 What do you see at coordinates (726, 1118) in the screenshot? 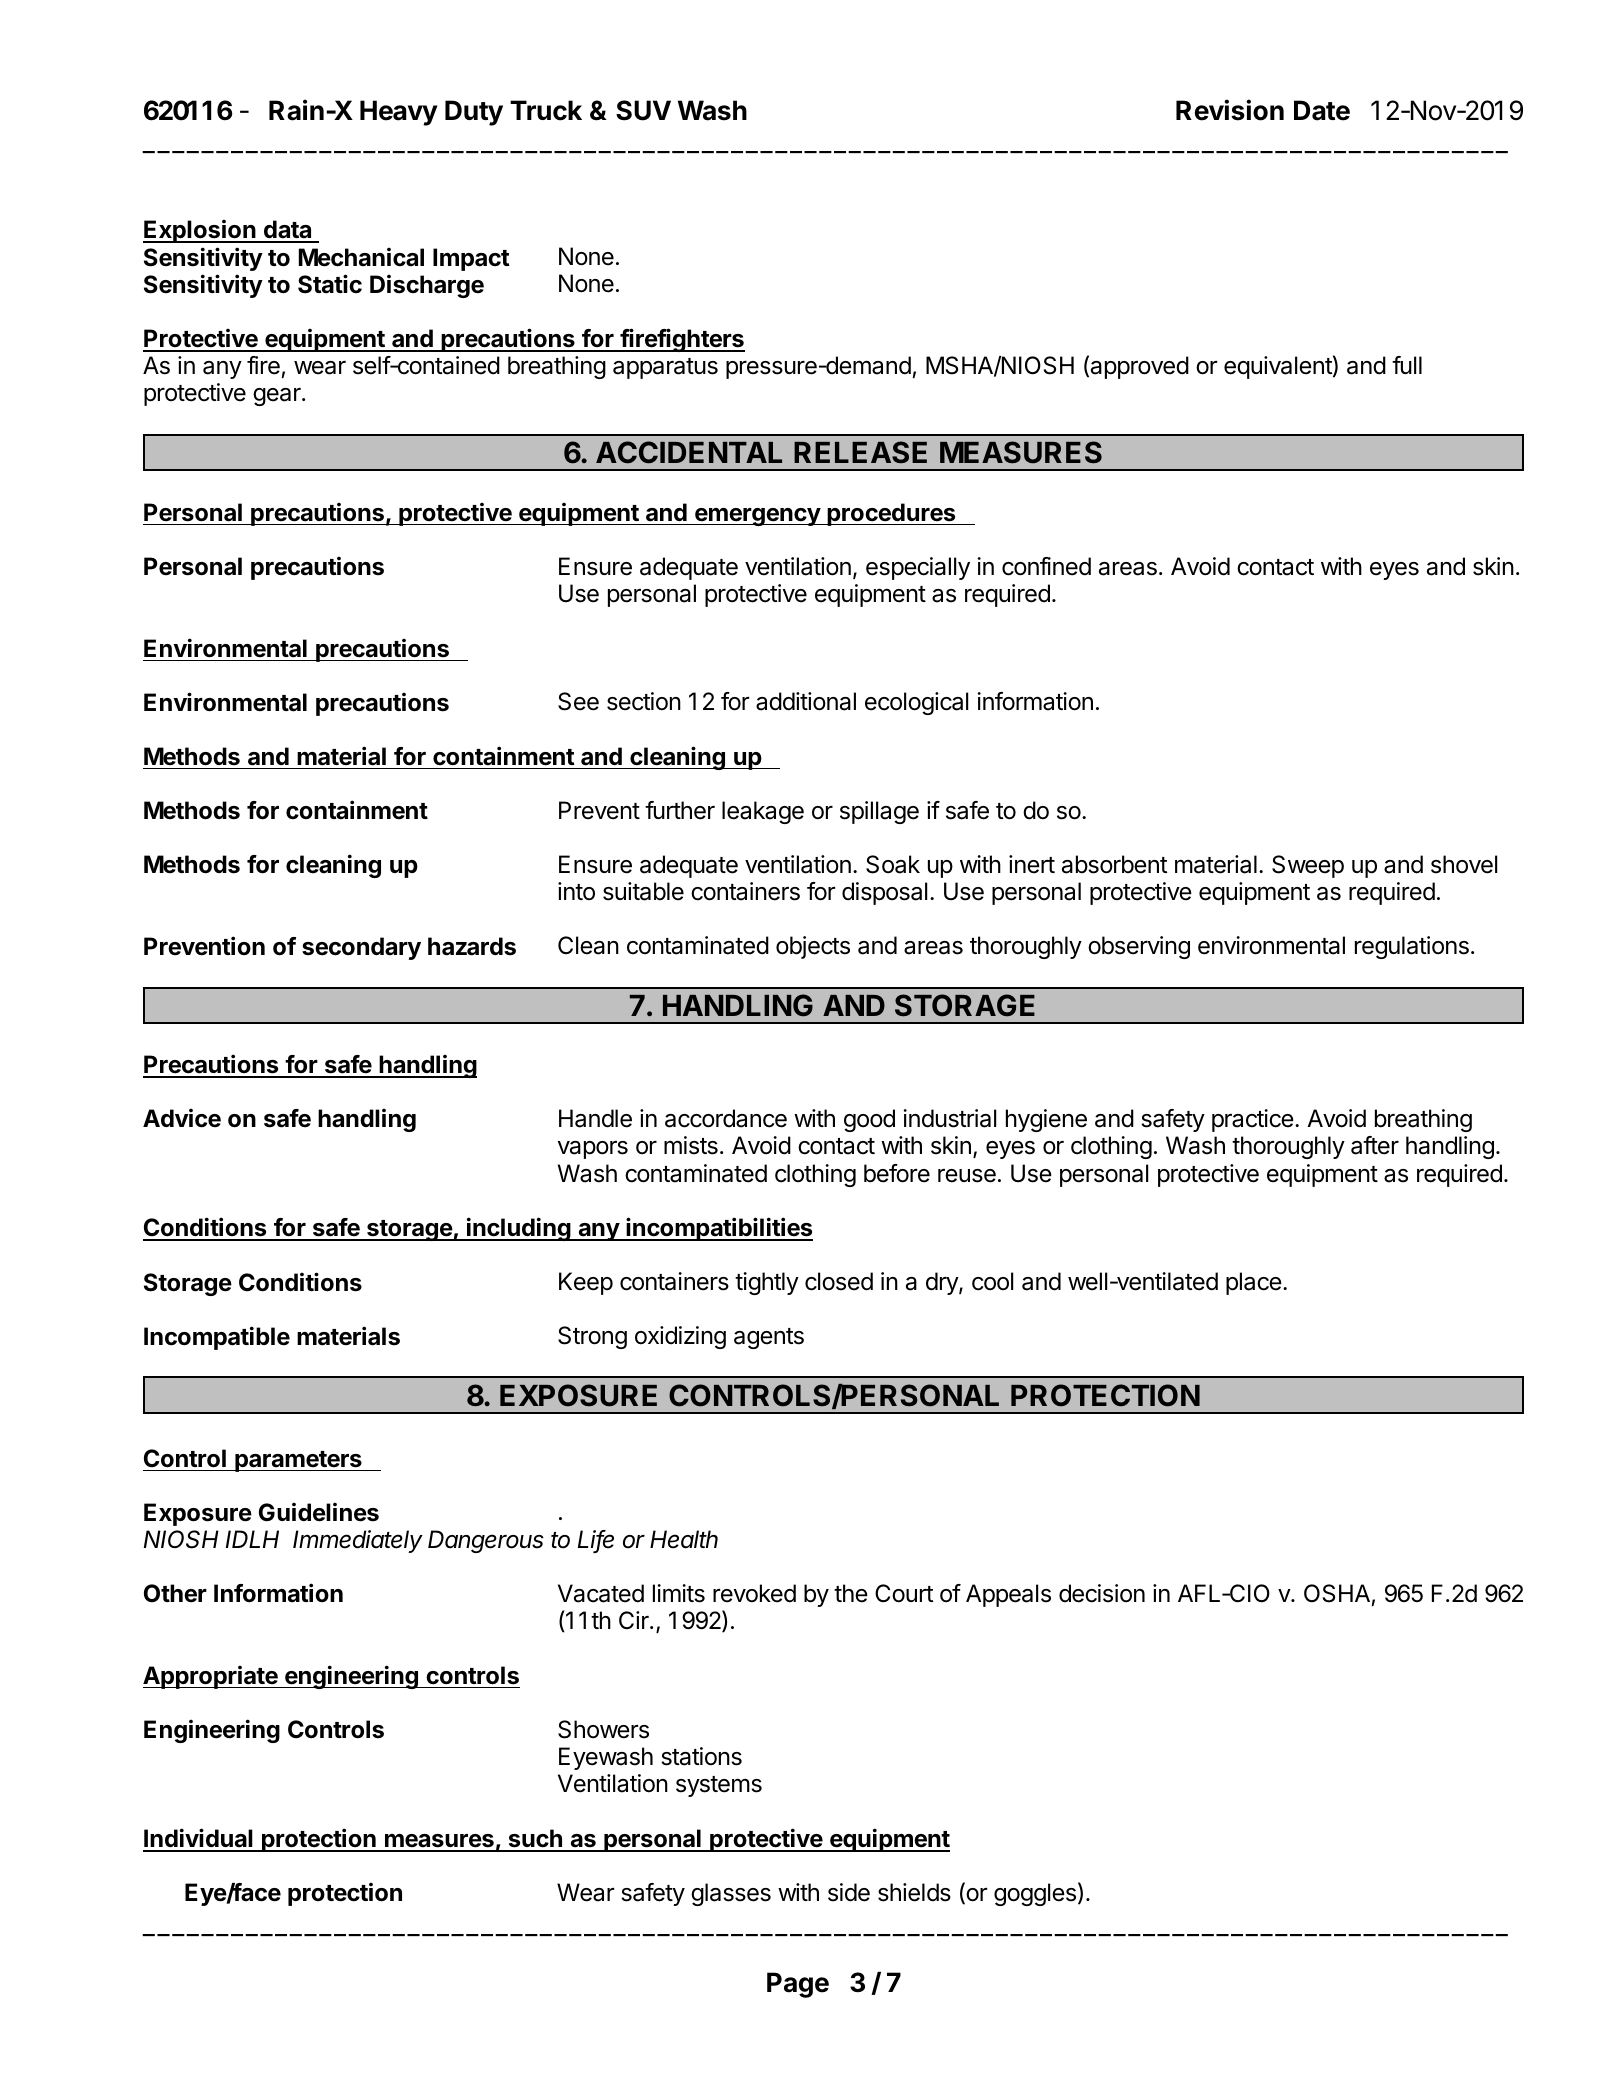
I see `accordance` at bounding box center [726, 1118].
